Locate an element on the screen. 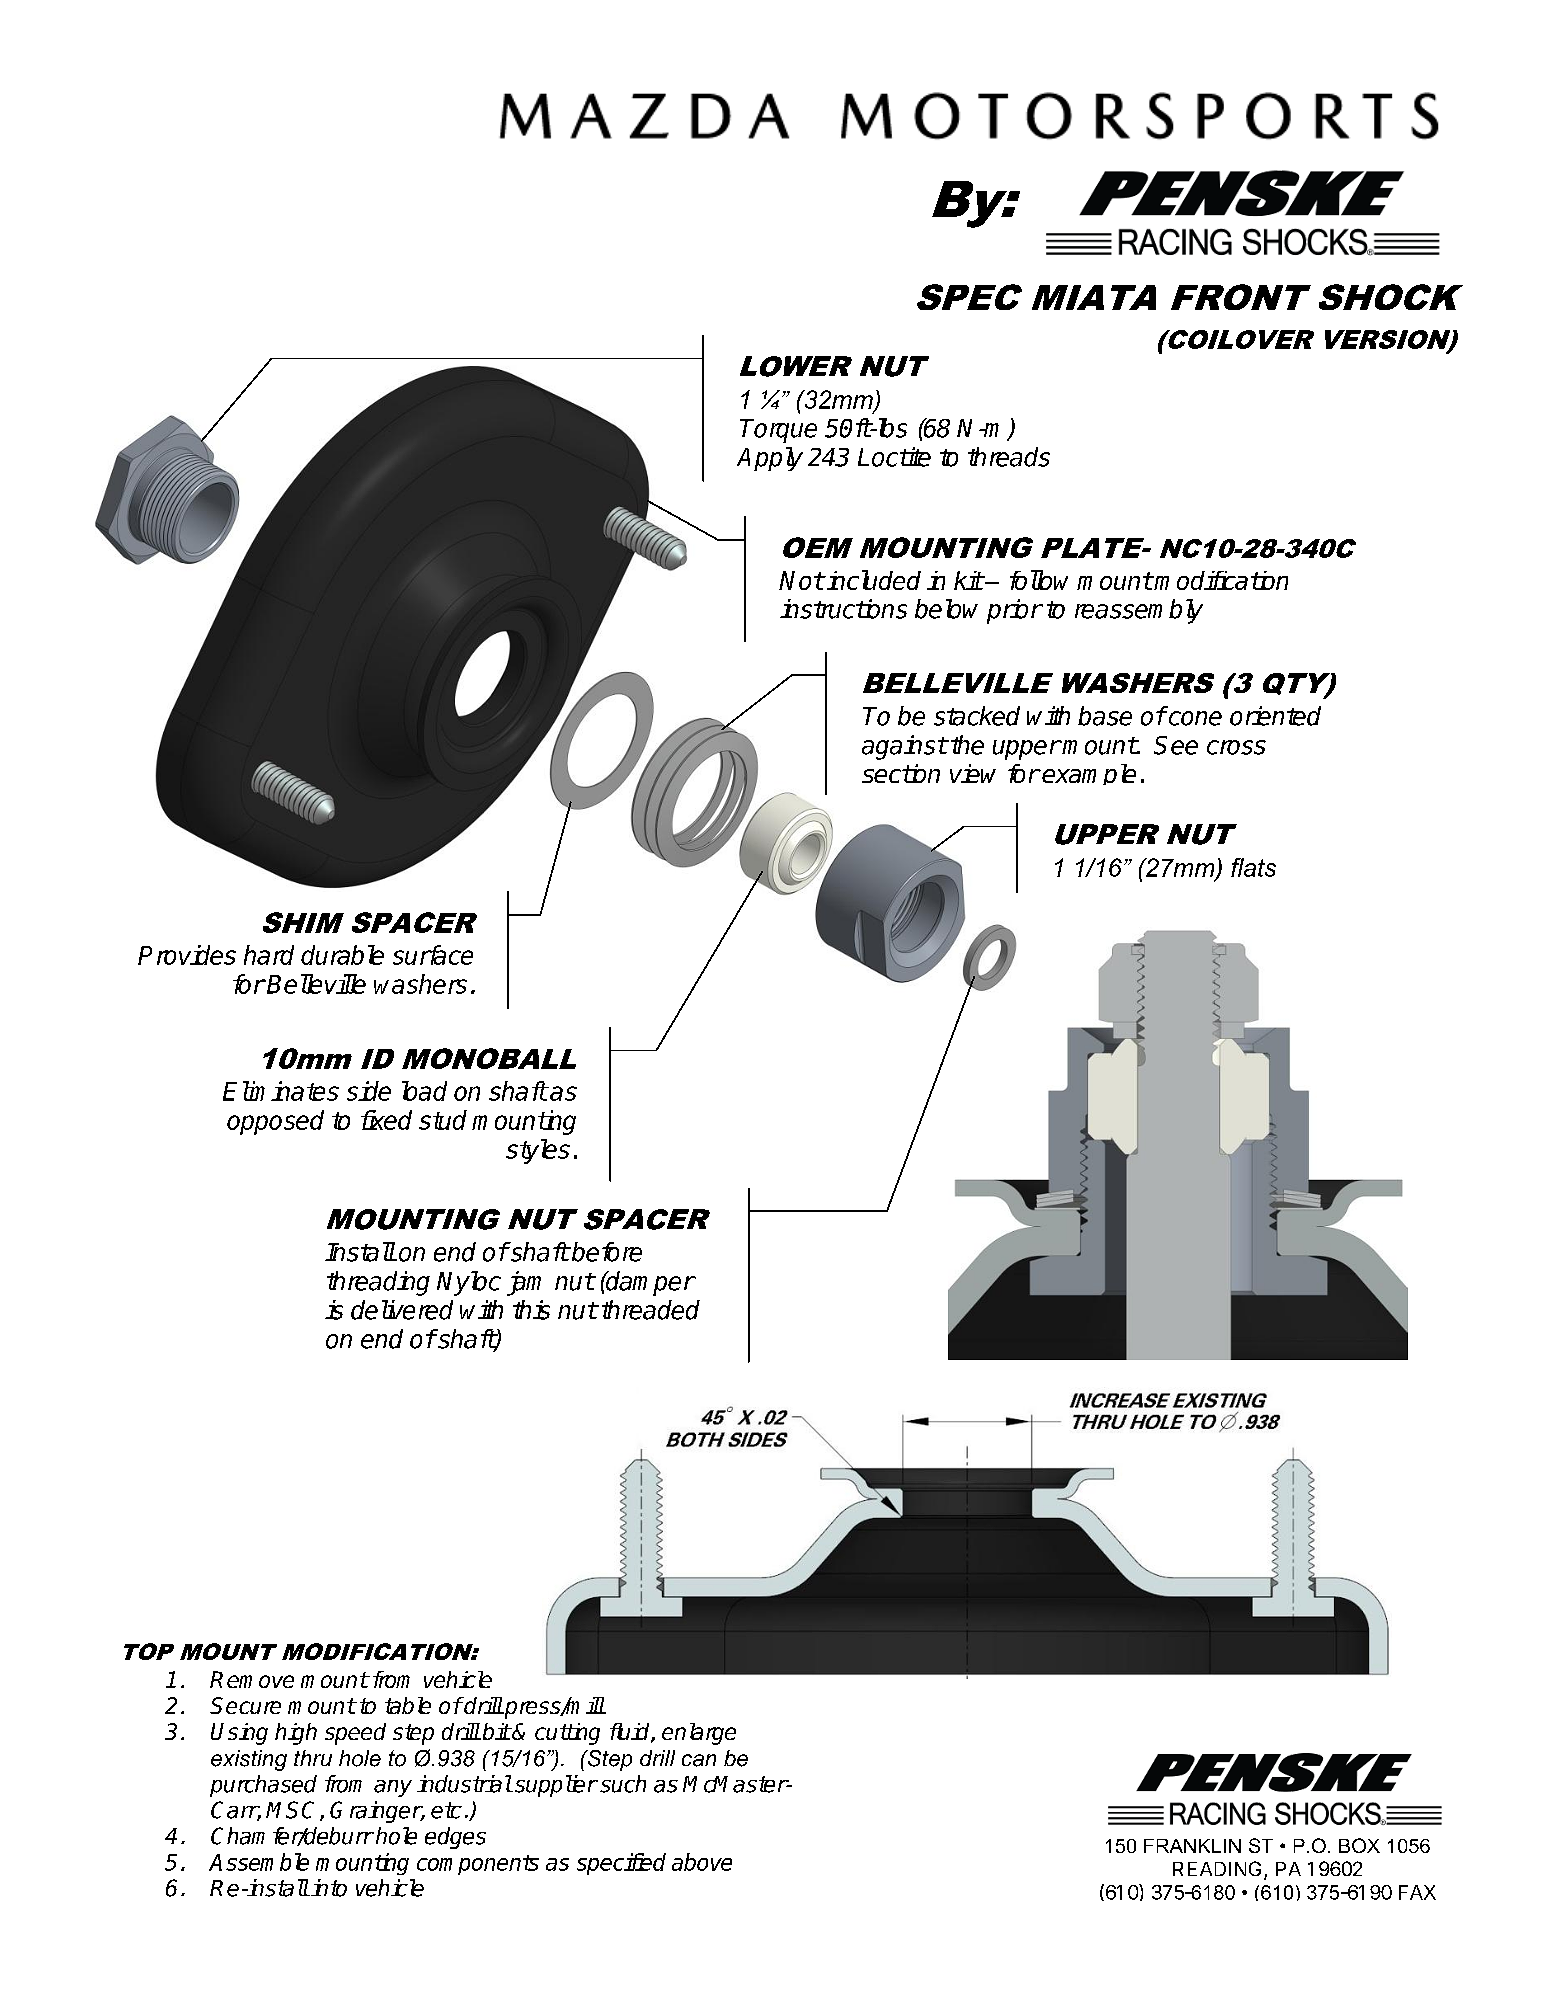 The image size is (1541, 1994). above is located at coordinates (702, 1862).
